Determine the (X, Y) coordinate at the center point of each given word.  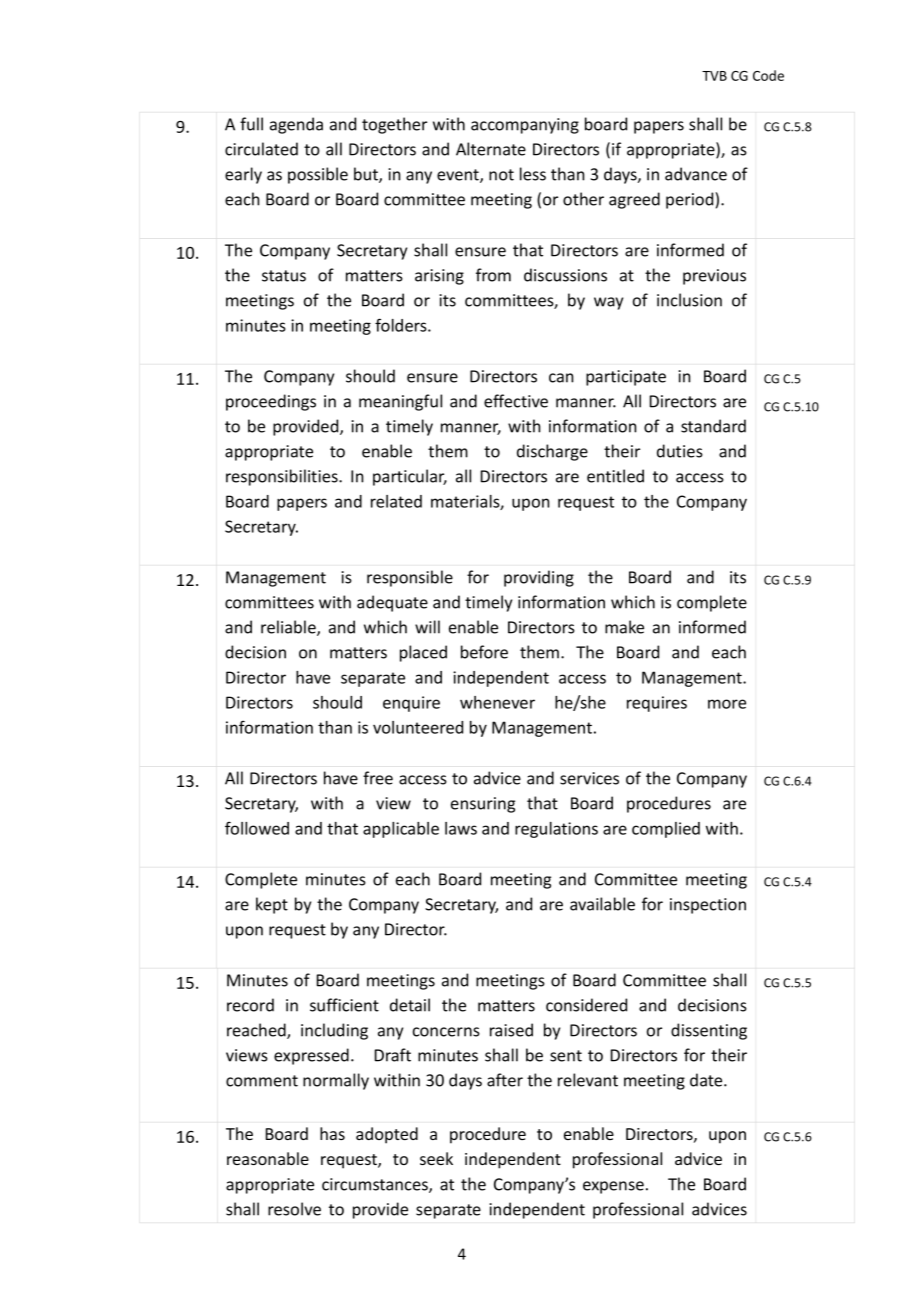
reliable (289, 628)
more (727, 704)
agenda (296, 125)
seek (436, 1158)
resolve (294, 1209)
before (484, 652)
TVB (714, 76)
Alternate (491, 149)
